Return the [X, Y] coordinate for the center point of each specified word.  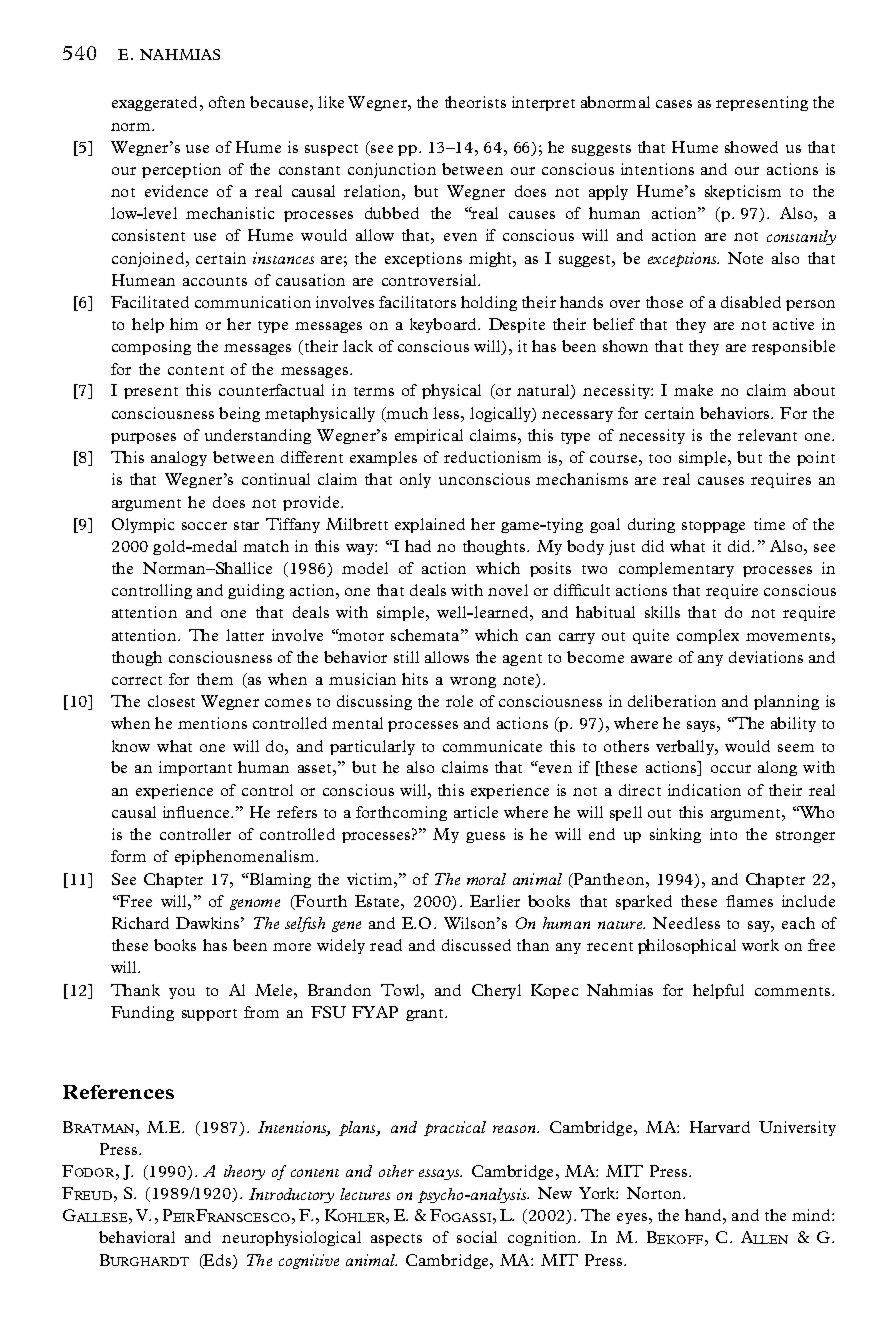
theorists [475, 102]
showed [751, 147]
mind [812, 1215]
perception [181, 170]
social [477, 1237]
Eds [218, 1261]
